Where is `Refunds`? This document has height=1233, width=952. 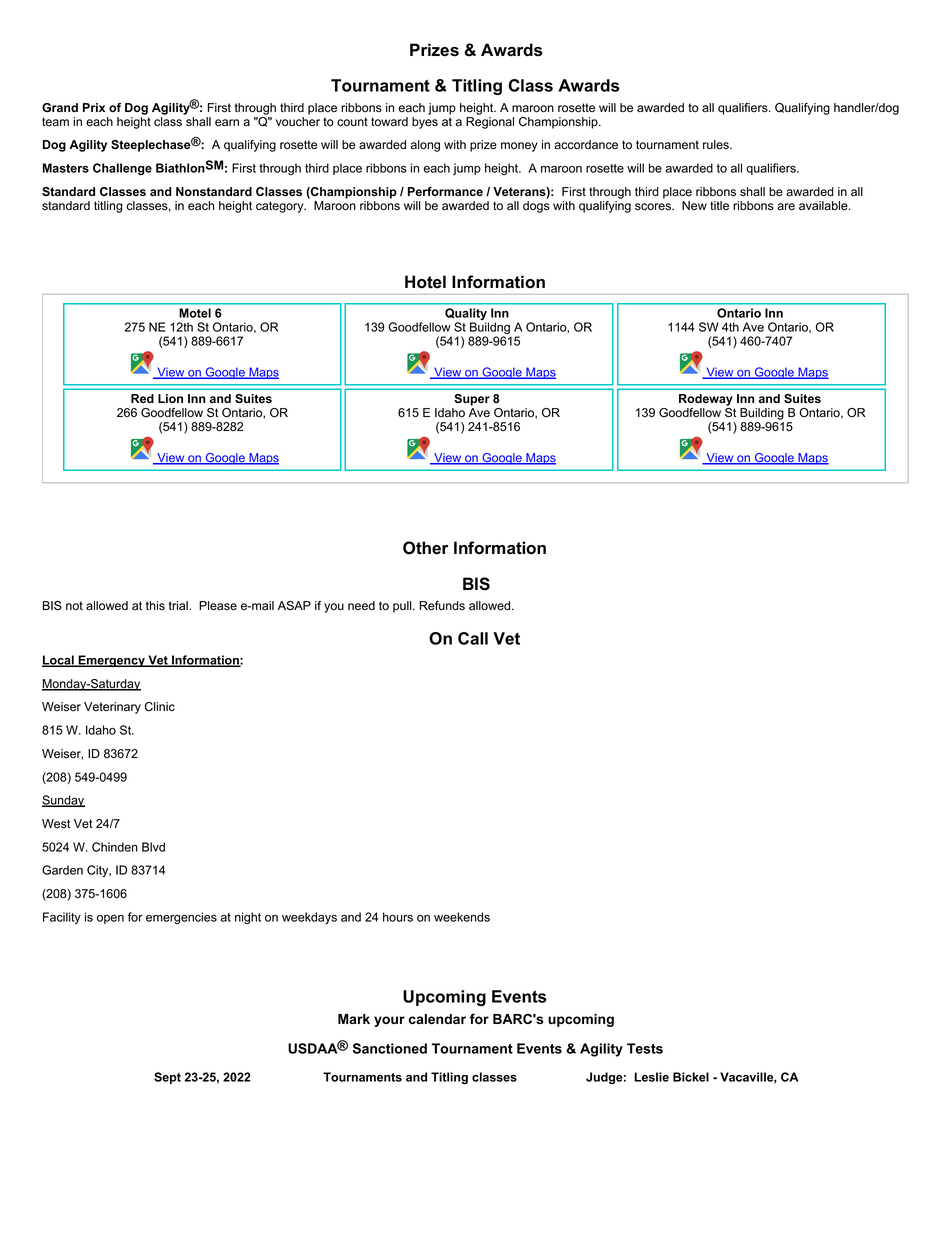 Refunds is located at coordinates (442, 606).
